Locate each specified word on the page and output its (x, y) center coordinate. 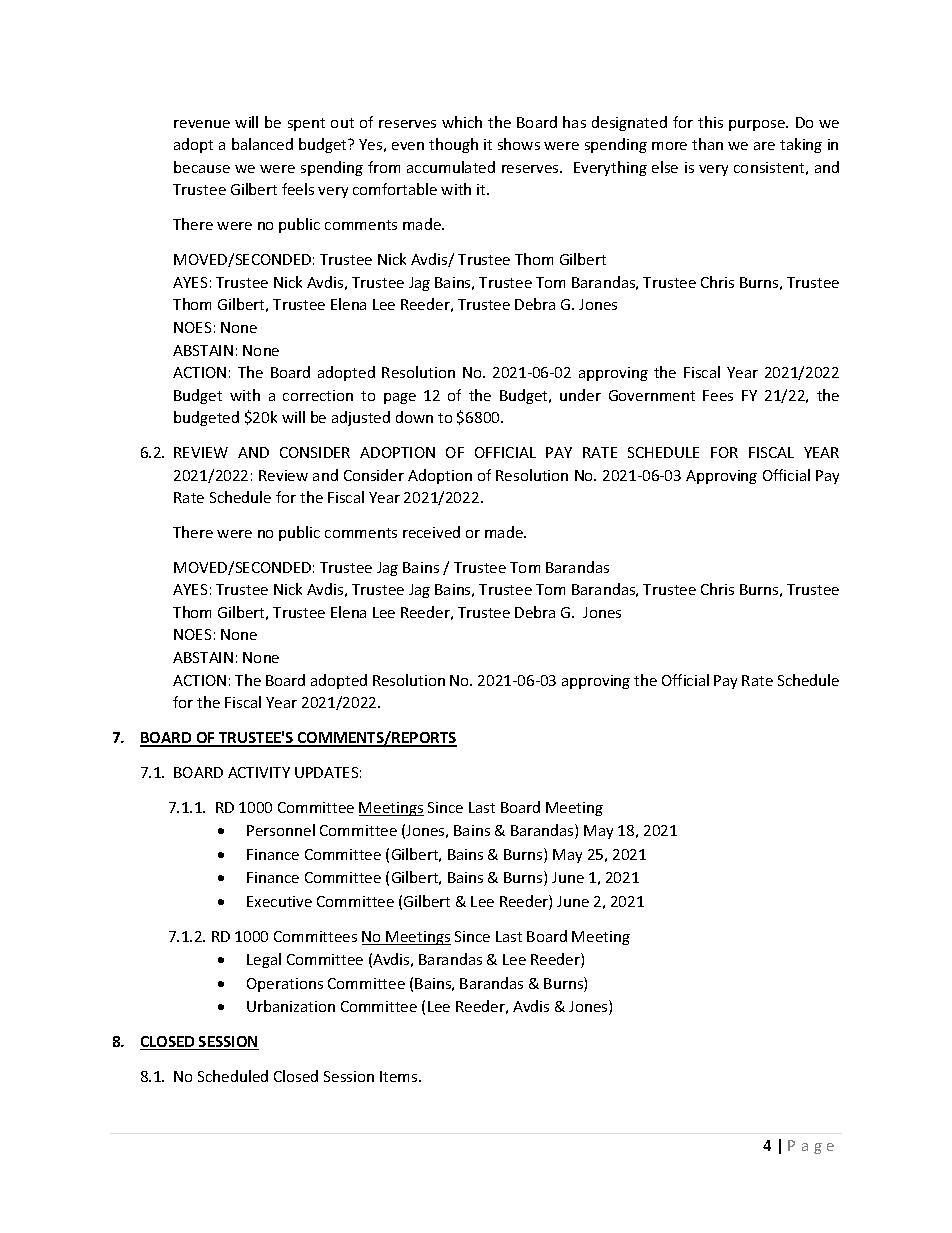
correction (318, 395)
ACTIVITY (259, 772)
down (414, 417)
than (707, 144)
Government (652, 395)
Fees (718, 395)
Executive (279, 901)
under (580, 395)
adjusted (361, 418)
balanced (262, 144)
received (431, 532)
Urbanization (291, 1006)
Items (400, 1076)
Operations (285, 985)
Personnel (281, 830)
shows (519, 144)
